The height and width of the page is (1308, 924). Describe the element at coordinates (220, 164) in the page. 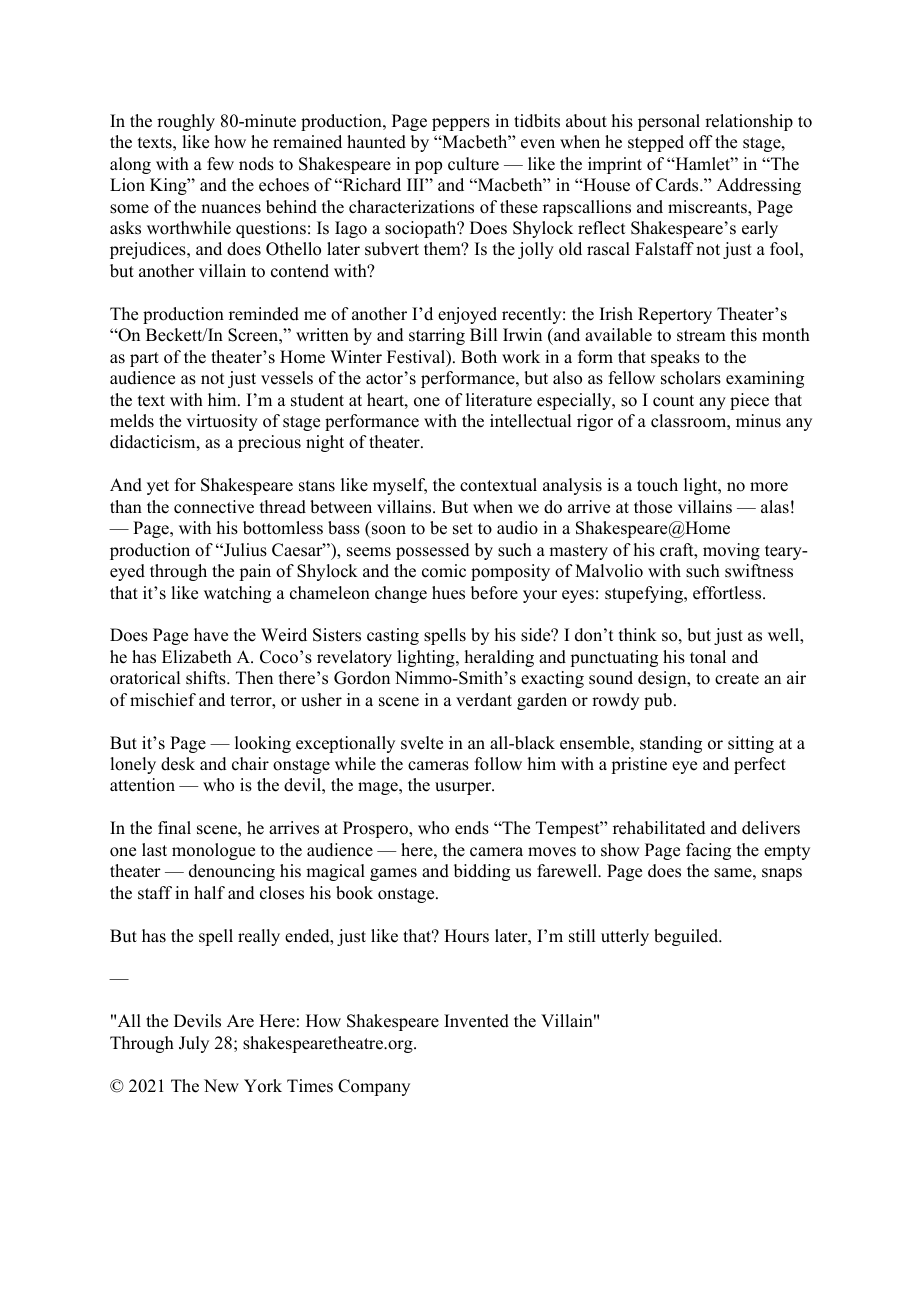

I see `few` at that location.
